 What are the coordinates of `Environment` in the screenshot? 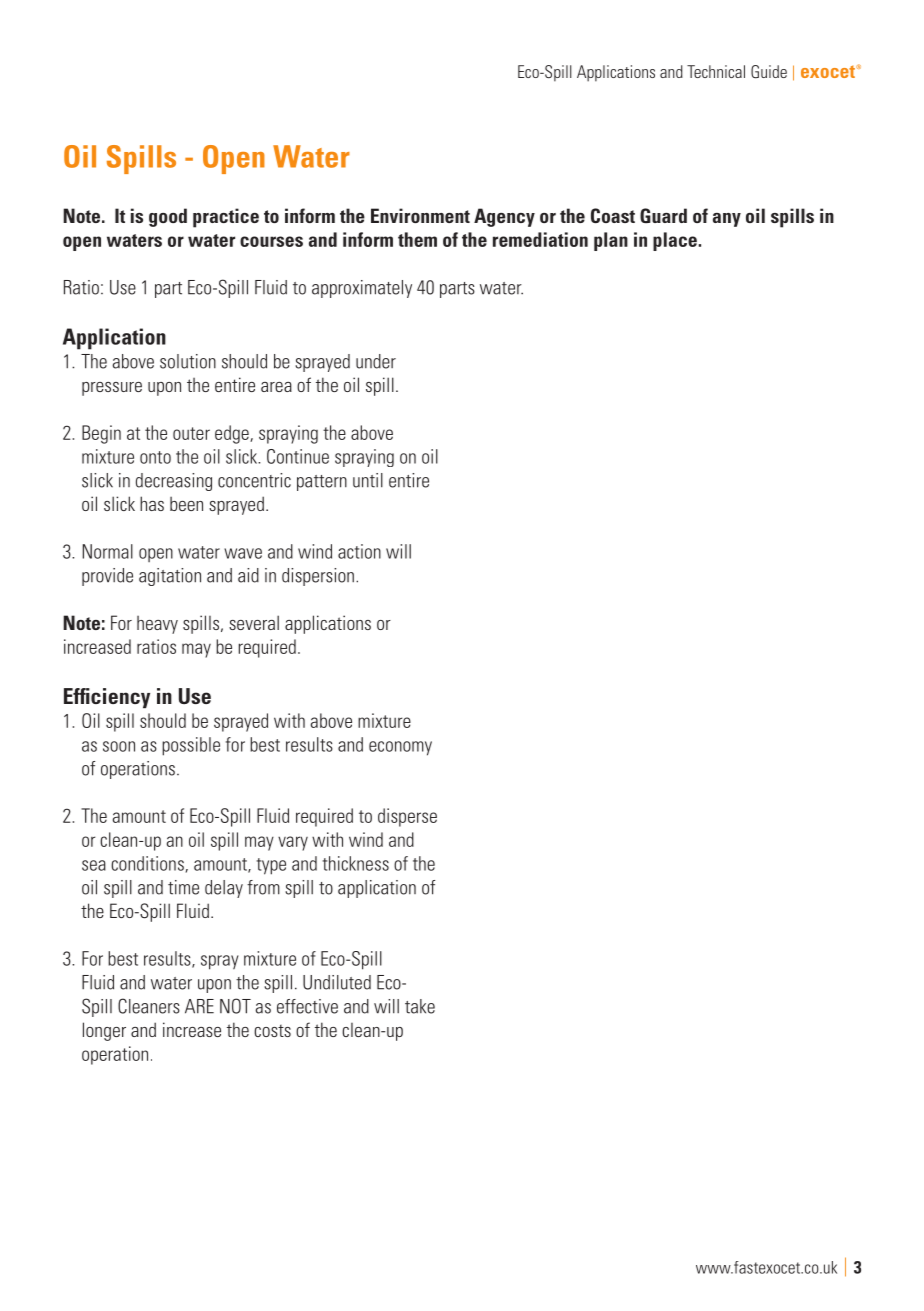 It's located at (420, 215).
